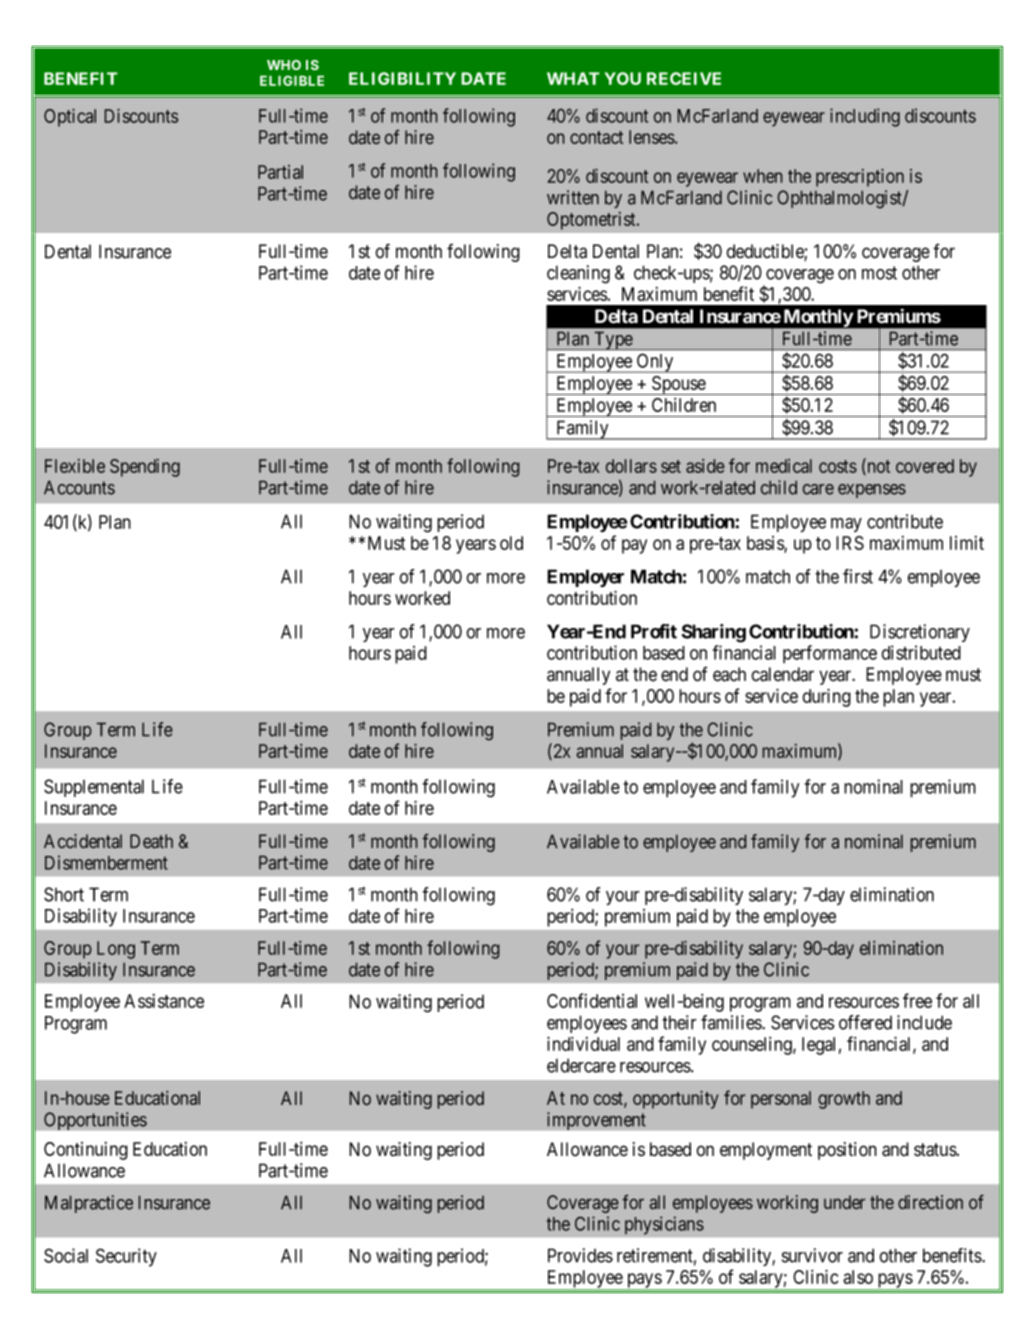 Image resolution: width=1036 pixels, height=1340 pixels. I want to click on Profit, so click(654, 631).
